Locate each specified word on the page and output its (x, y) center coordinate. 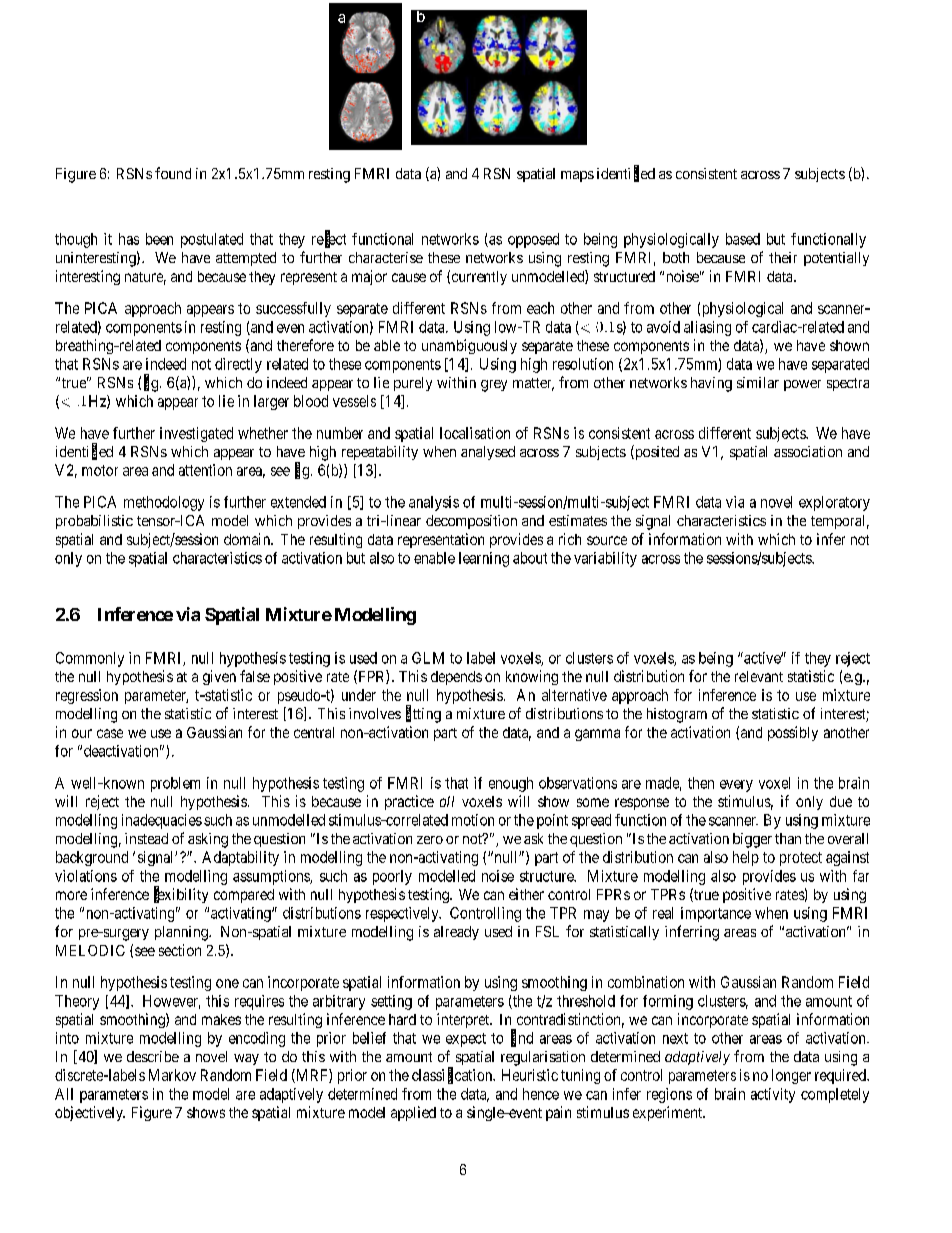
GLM (428, 658)
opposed (533, 240)
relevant (759, 676)
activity (773, 1095)
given (219, 677)
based (743, 239)
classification (453, 1075)
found (173, 173)
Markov (172, 1075)
